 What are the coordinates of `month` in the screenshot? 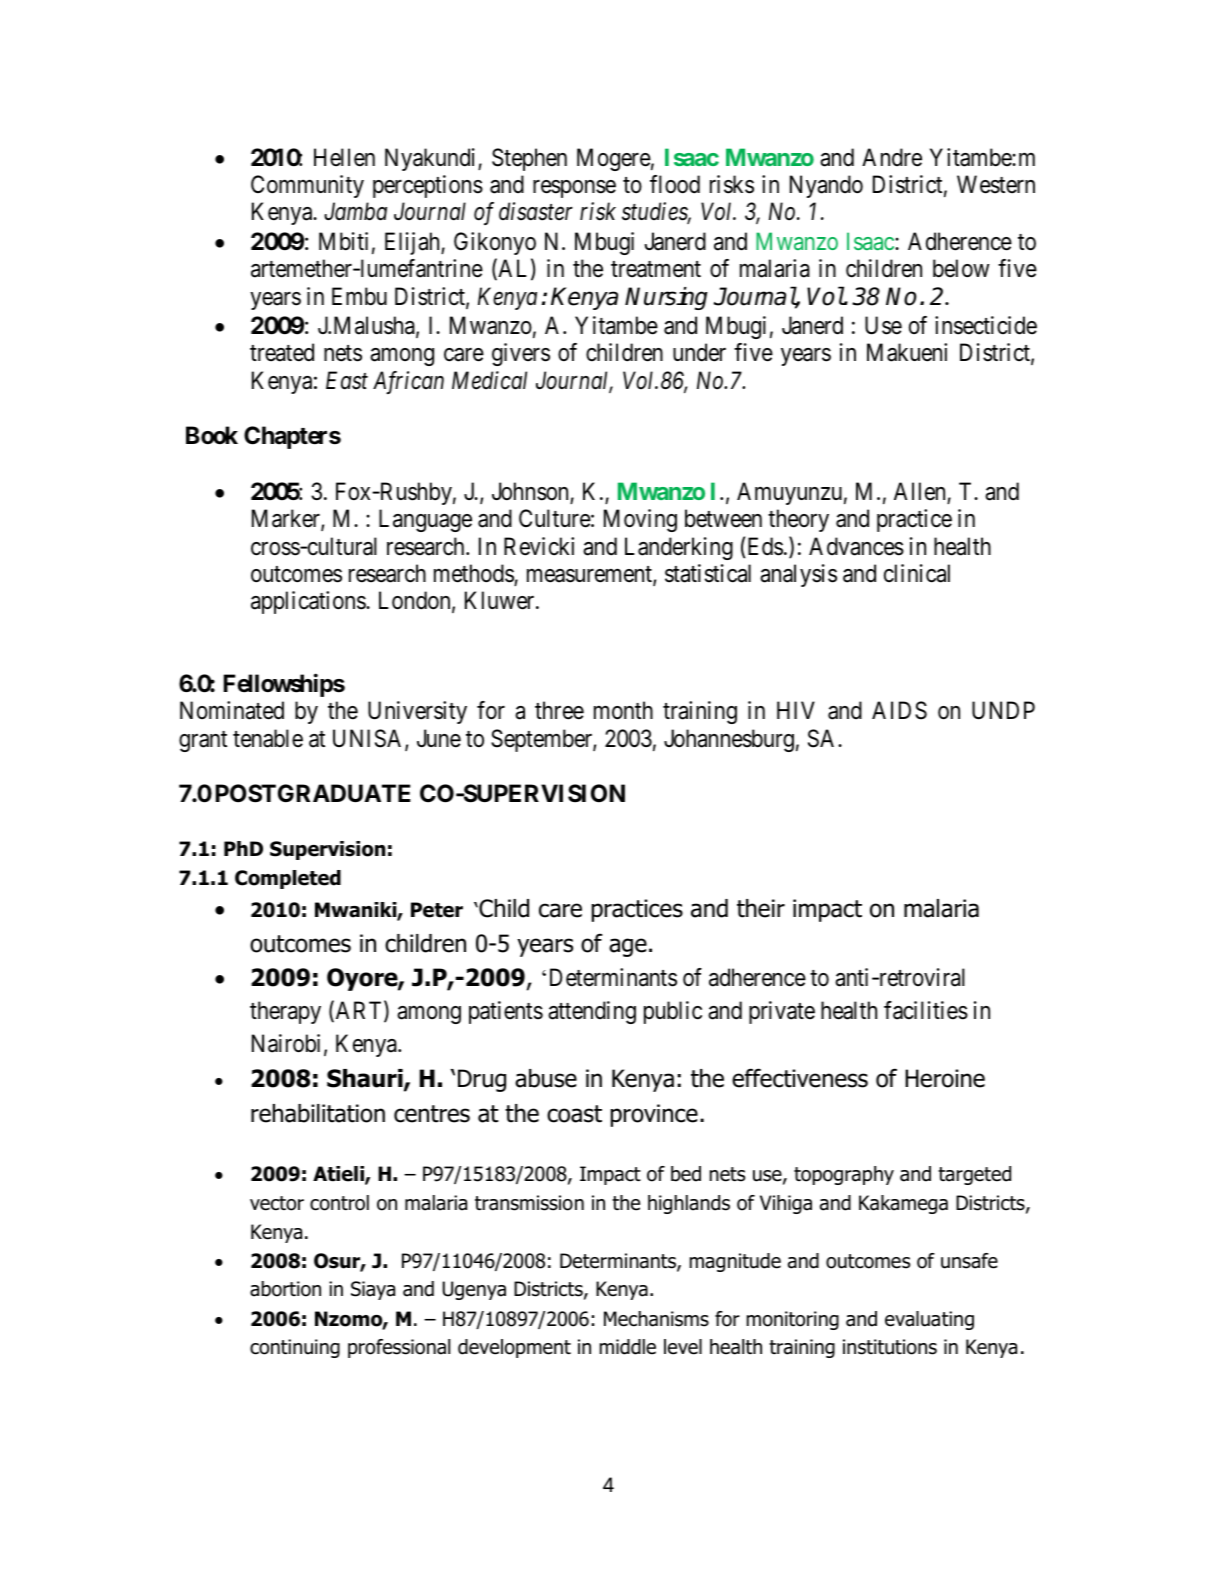 It's located at (623, 710).
